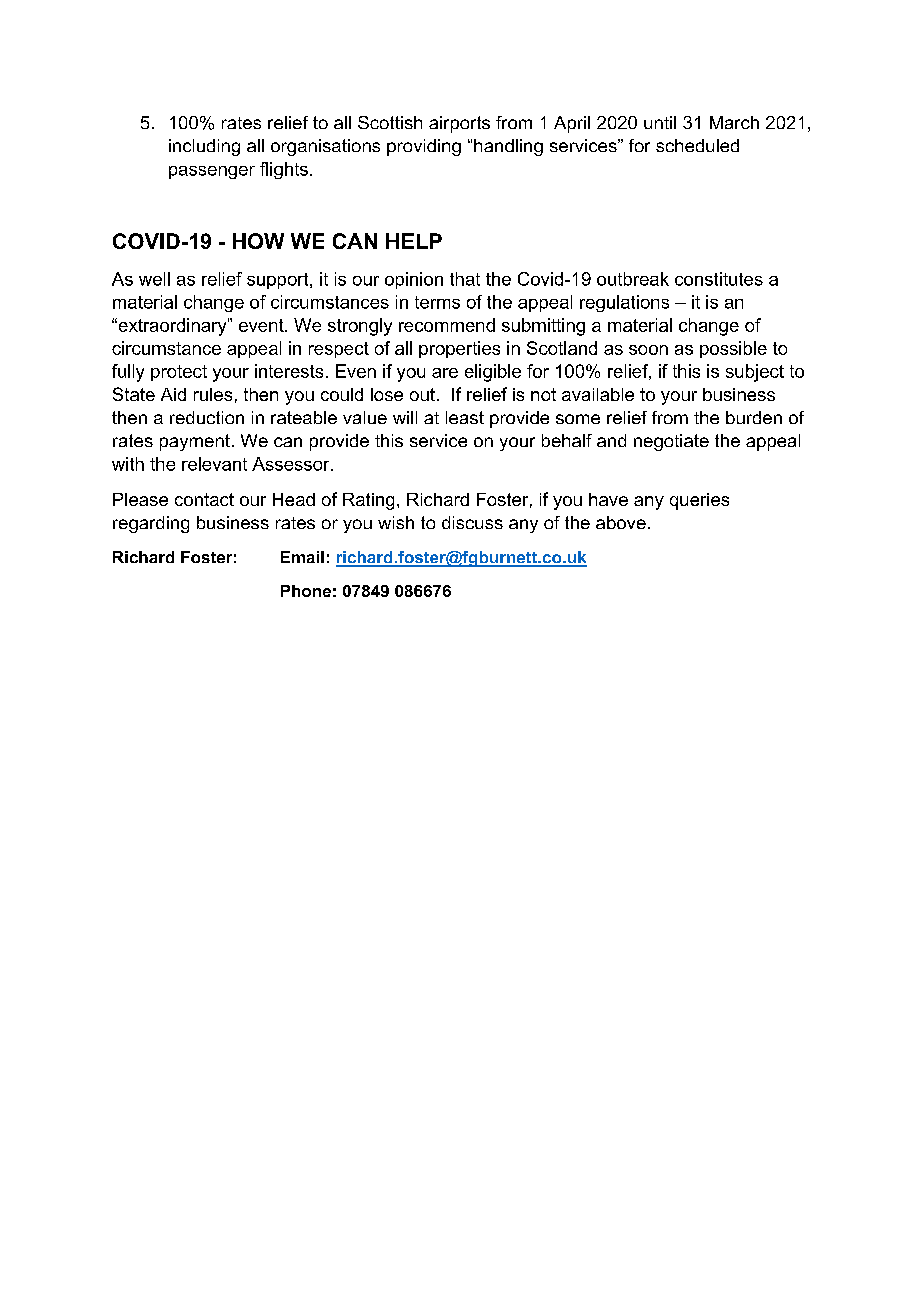 Image resolution: width=924 pixels, height=1308 pixels. What do you see at coordinates (472, 522) in the page?
I see `discuss` at bounding box center [472, 522].
